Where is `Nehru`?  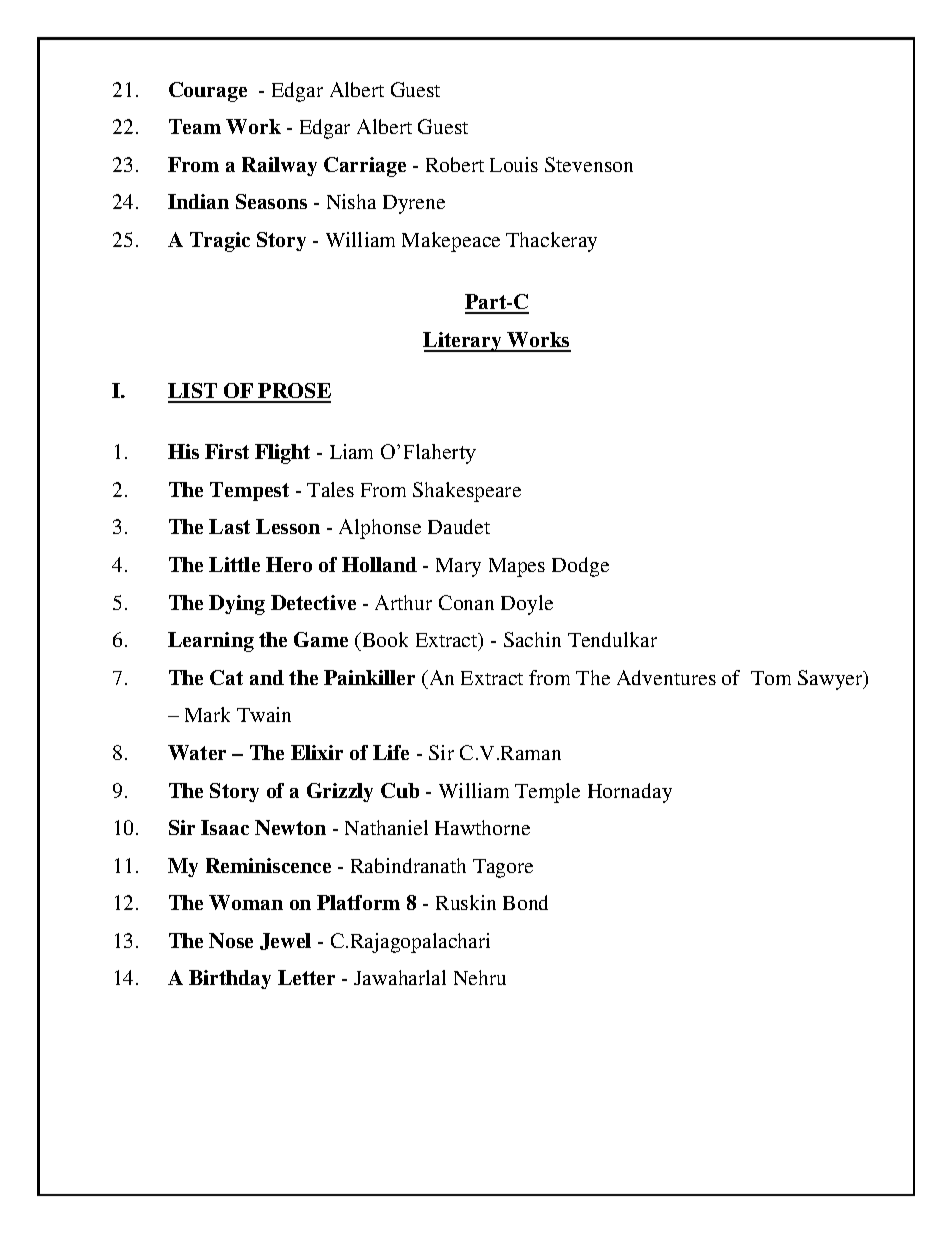
Nehru is located at coordinates (480, 977).
